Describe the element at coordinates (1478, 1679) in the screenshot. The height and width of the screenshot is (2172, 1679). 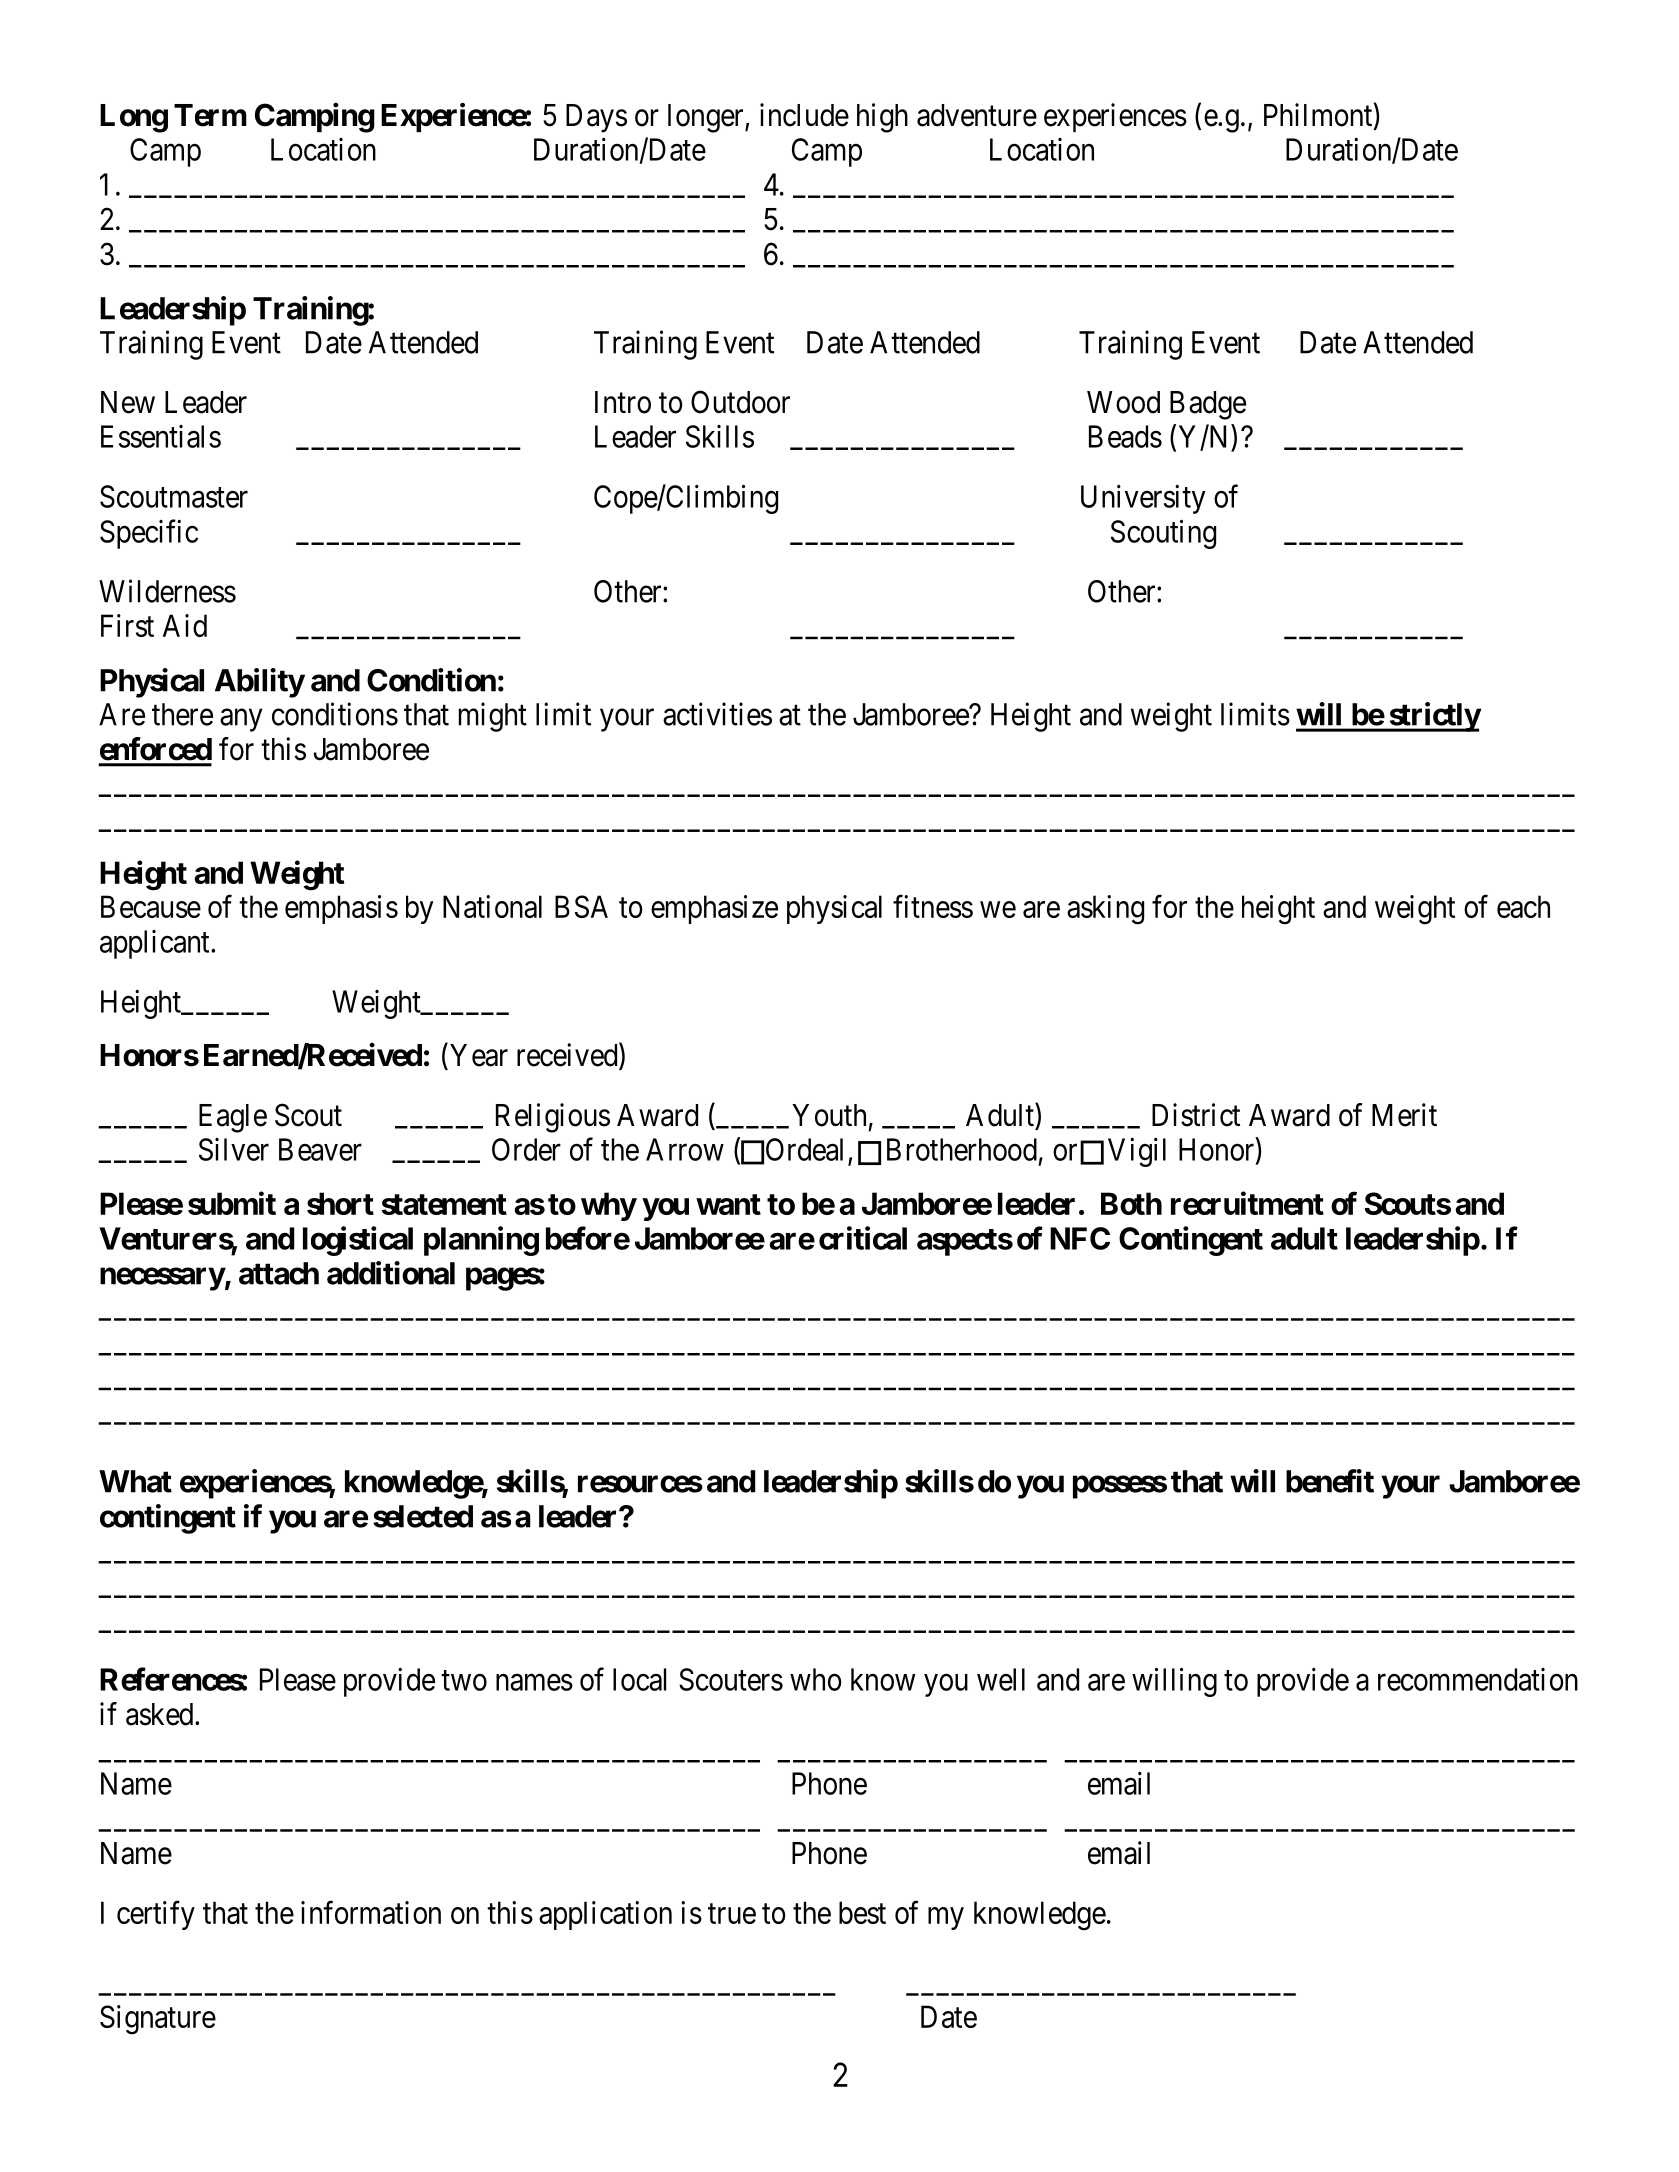
I see `recommendation` at that location.
